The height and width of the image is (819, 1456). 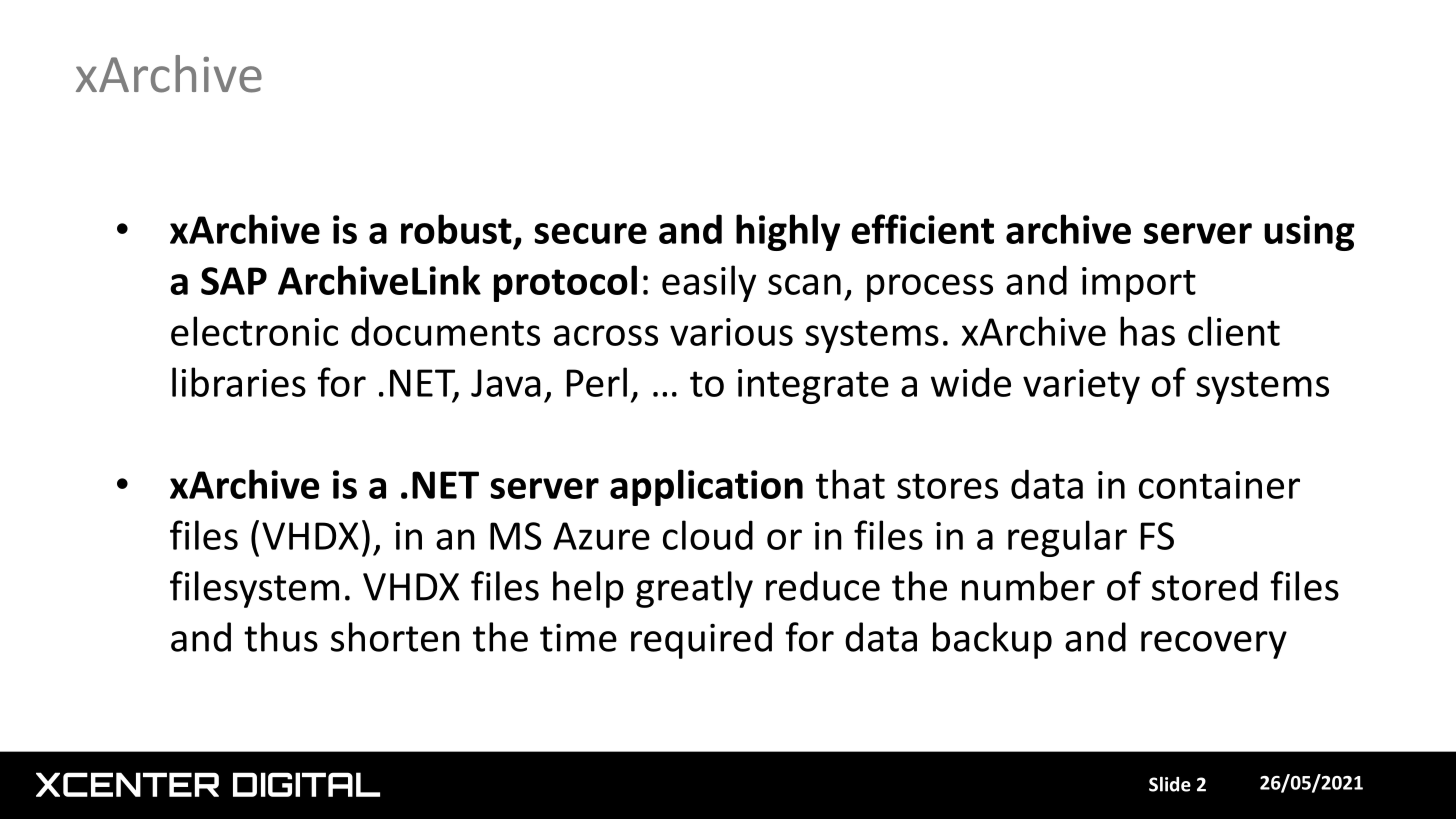 I want to click on DIGITAL, so click(x=306, y=784).
